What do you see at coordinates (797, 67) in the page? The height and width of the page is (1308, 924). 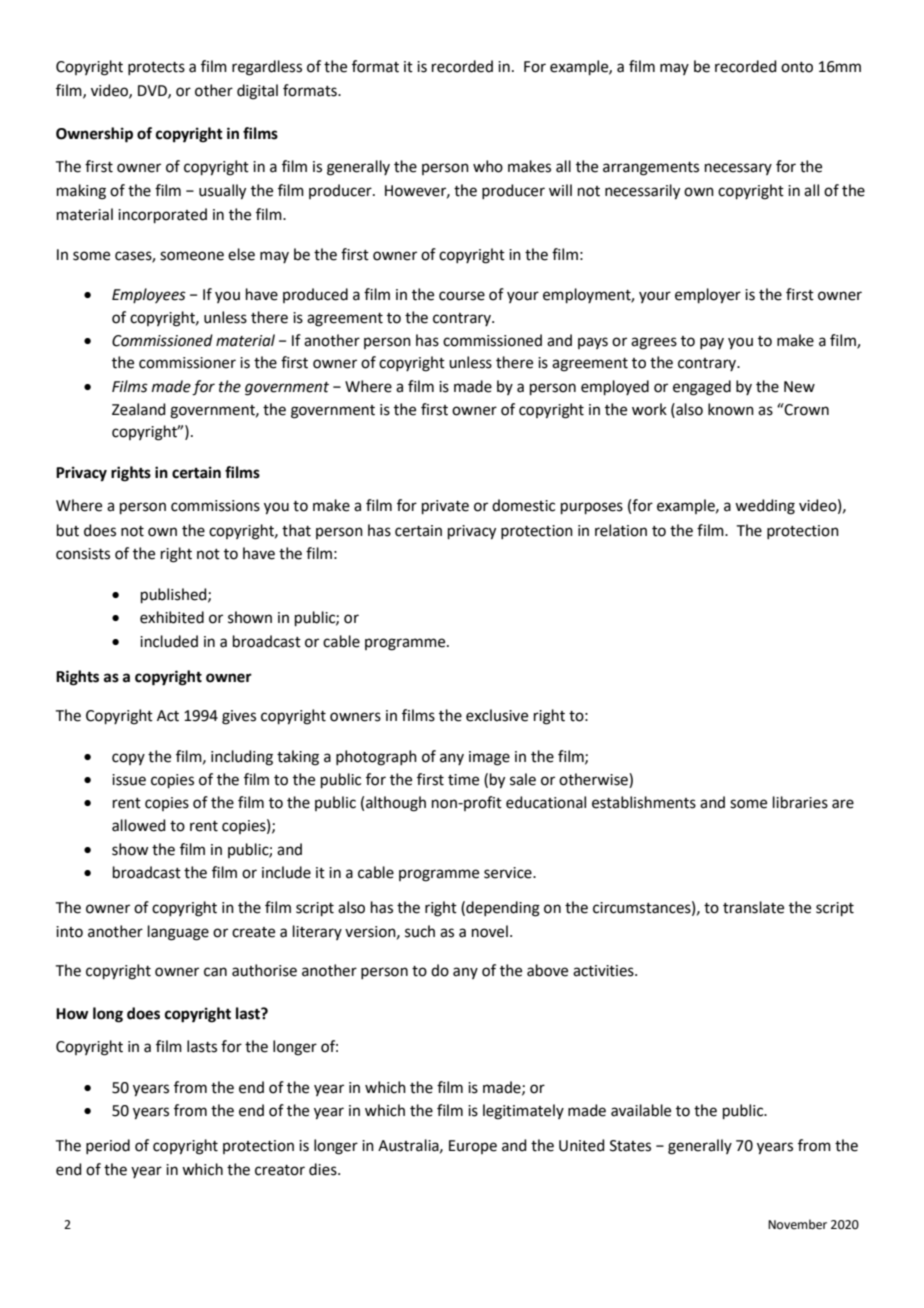 I see `onto` at bounding box center [797, 67].
